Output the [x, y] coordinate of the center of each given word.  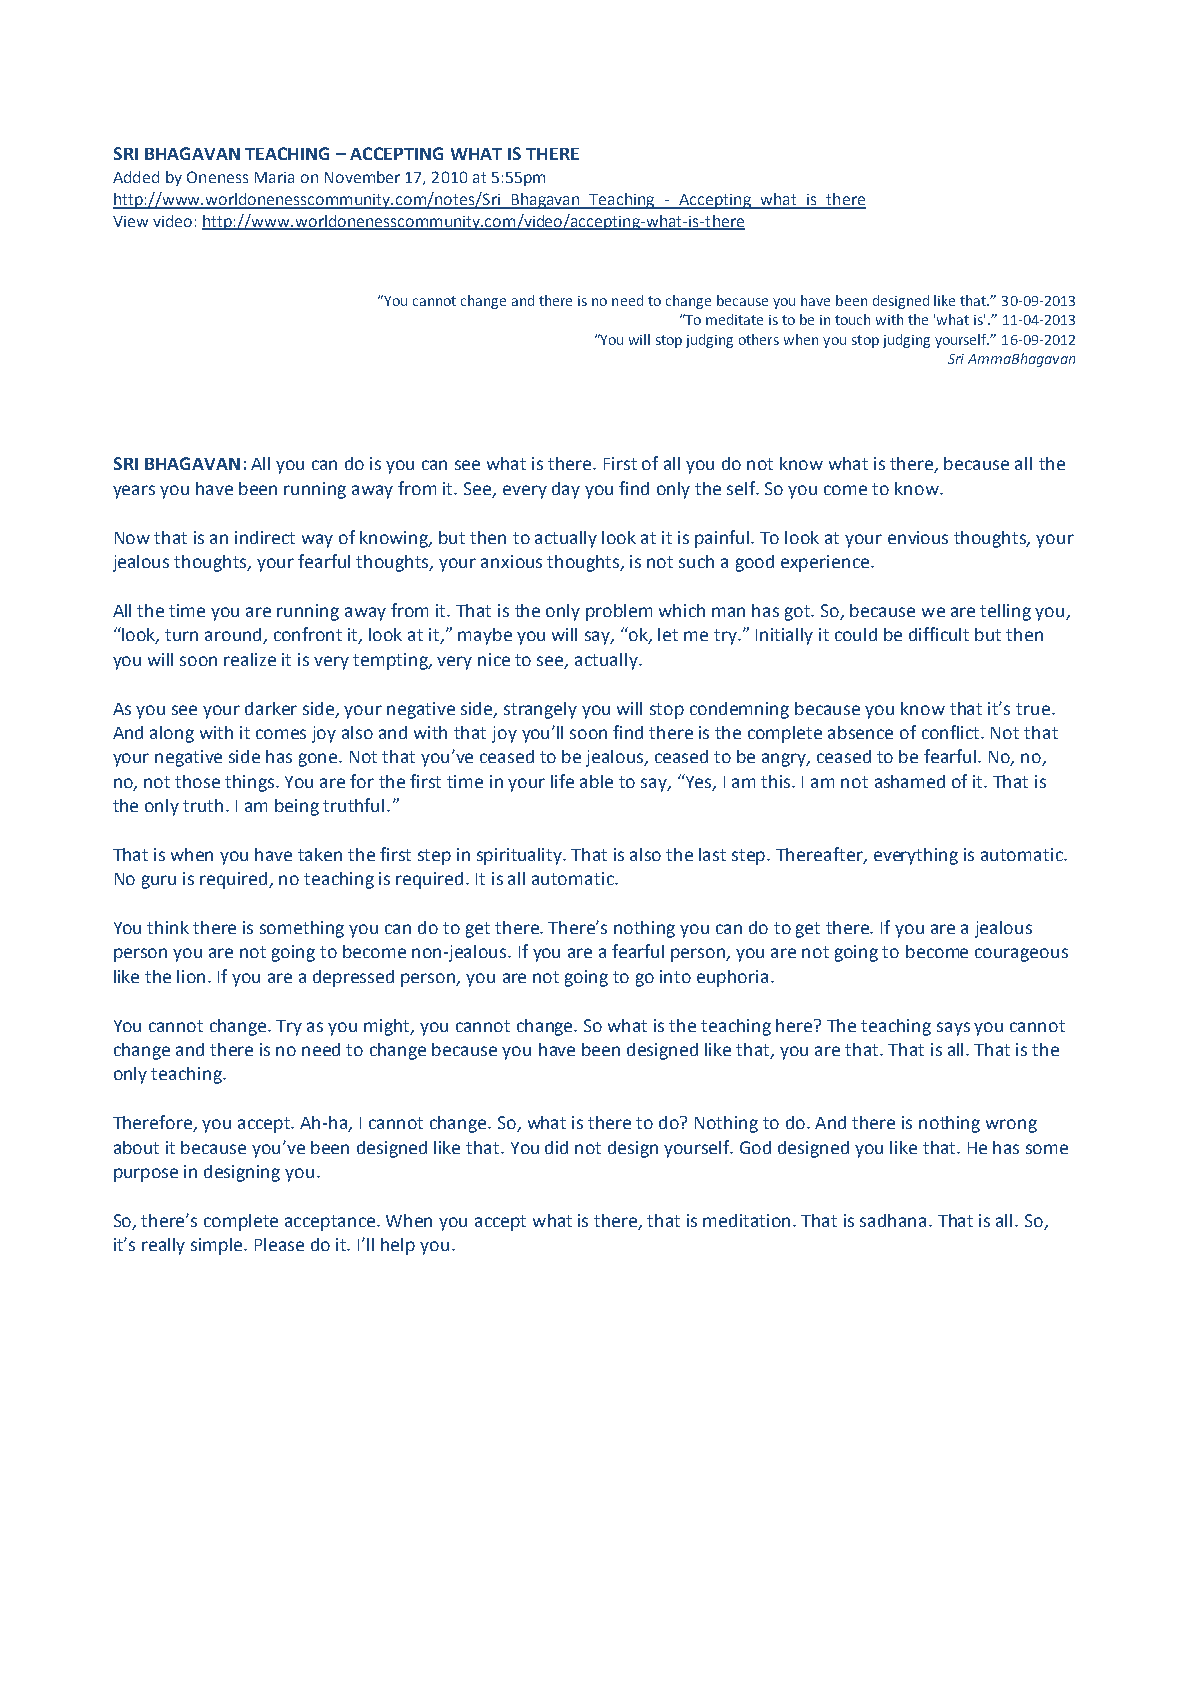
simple [218, 1246]
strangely [540, 710]
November [362, 177]
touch [852, 319]
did [556, 1147]
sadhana [893, 1220]
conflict [952, 732]
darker [271, 708]
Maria [274, 177]
